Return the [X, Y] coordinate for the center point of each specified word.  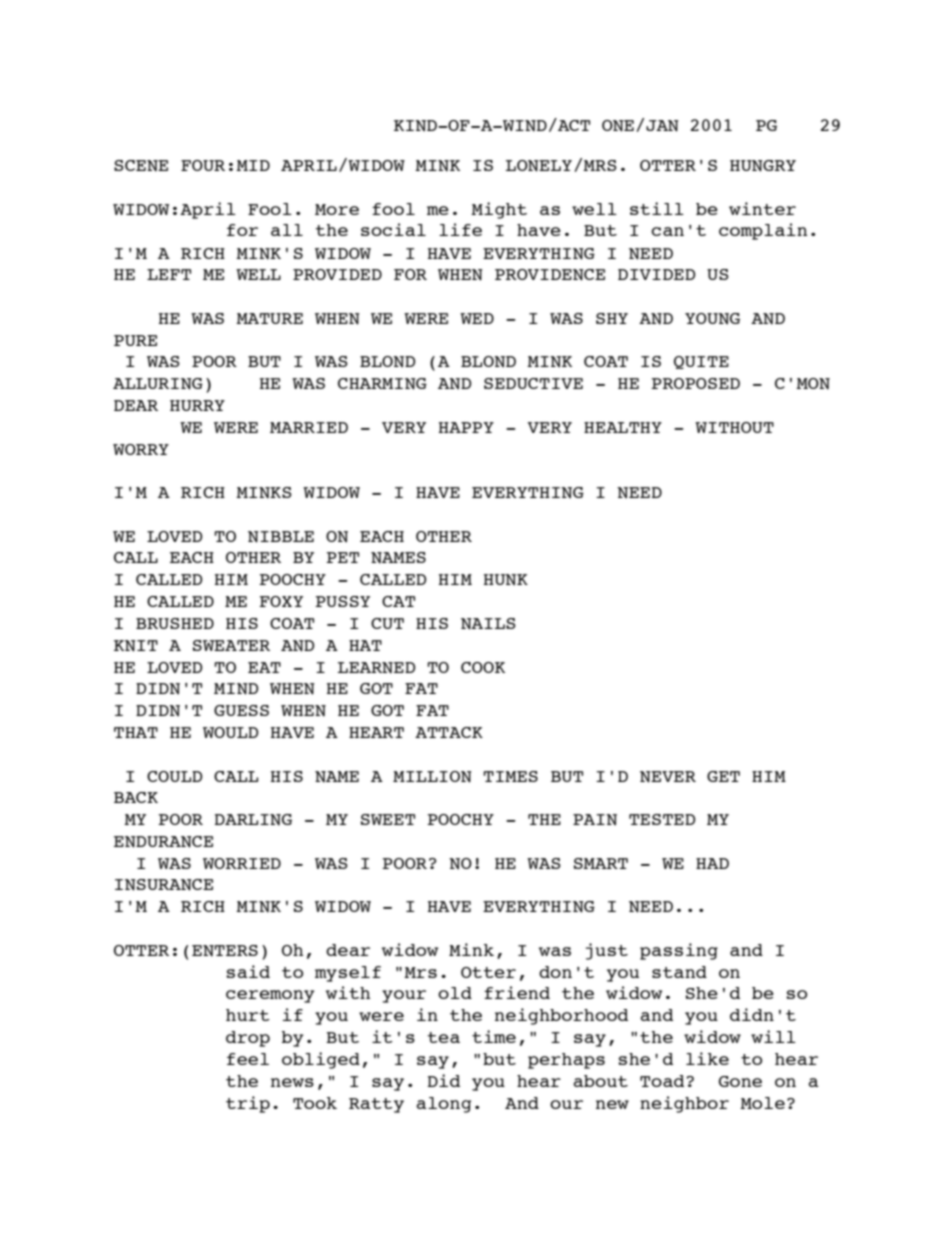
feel [248, 1059]
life [460, 229]
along [443, 1105]
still [657, 208]
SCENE [141, 166]
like [707, 1058]
